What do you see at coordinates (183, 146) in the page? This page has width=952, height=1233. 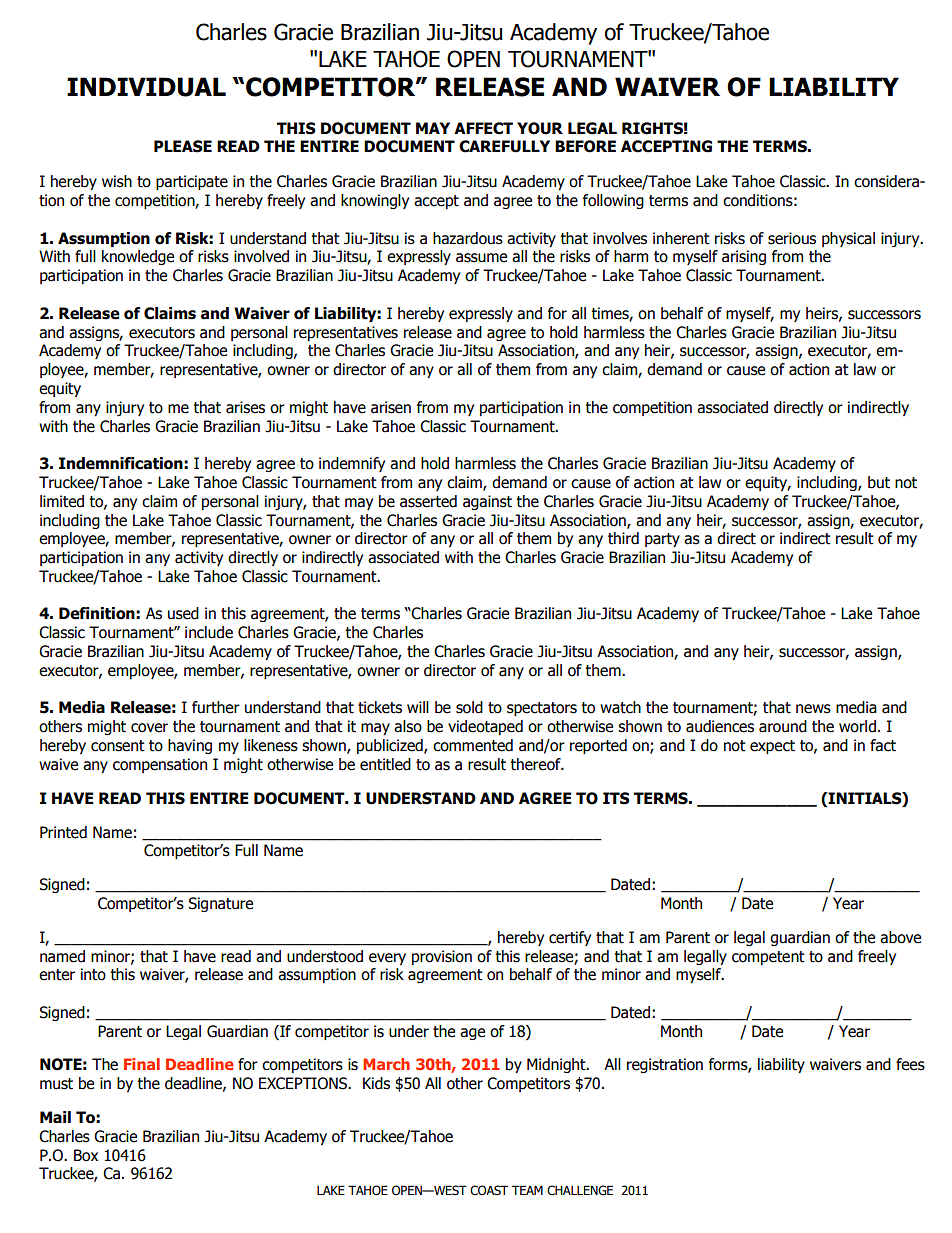 I see `PLEASE` at bounding box center [183, 146].
